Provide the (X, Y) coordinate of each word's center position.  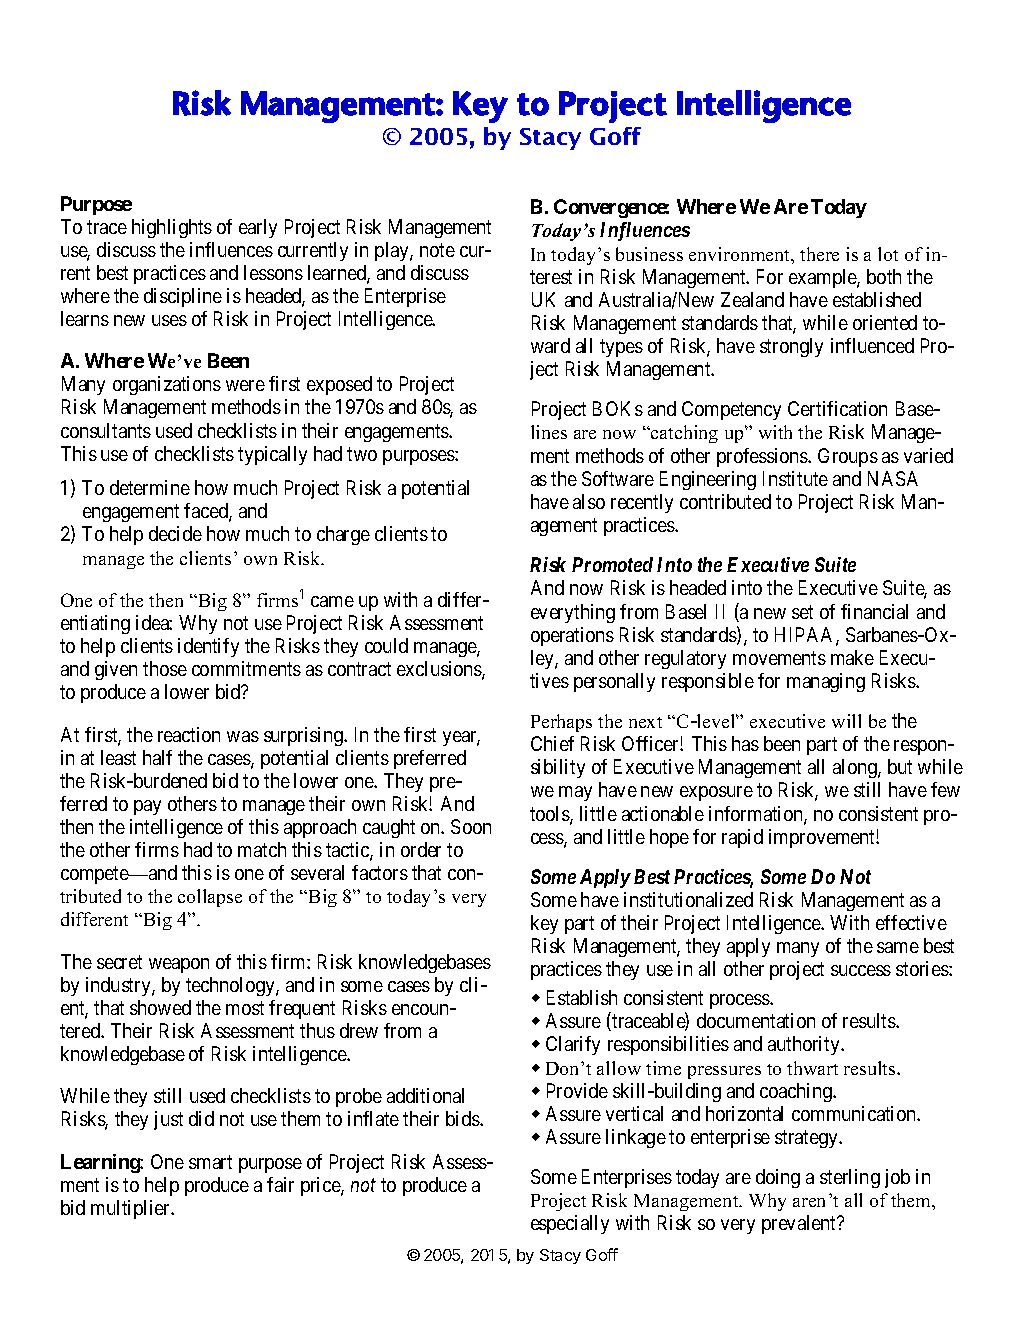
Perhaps (561, 723)
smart (210, 1162)
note (437, 250)
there (819, 254)
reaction (189, 734)
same (898, 947)
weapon (179, 965)
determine (150, 487)
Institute (795, 478)
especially (570, 1224)
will (846, 721)
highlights (172, 228)
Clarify (573, 1045)
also (589, 501)
